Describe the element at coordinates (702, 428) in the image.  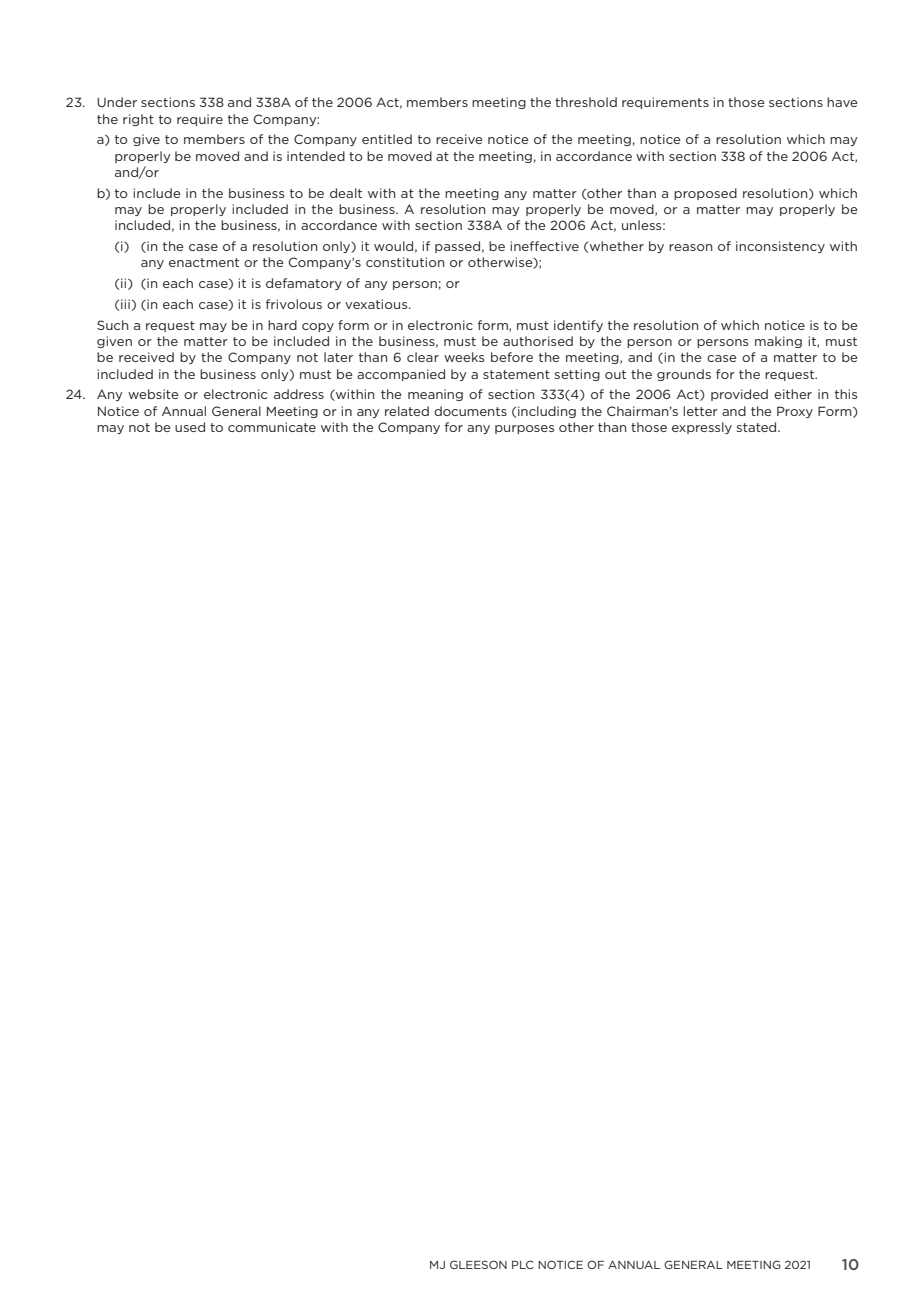
I see `expressly` at that location.
